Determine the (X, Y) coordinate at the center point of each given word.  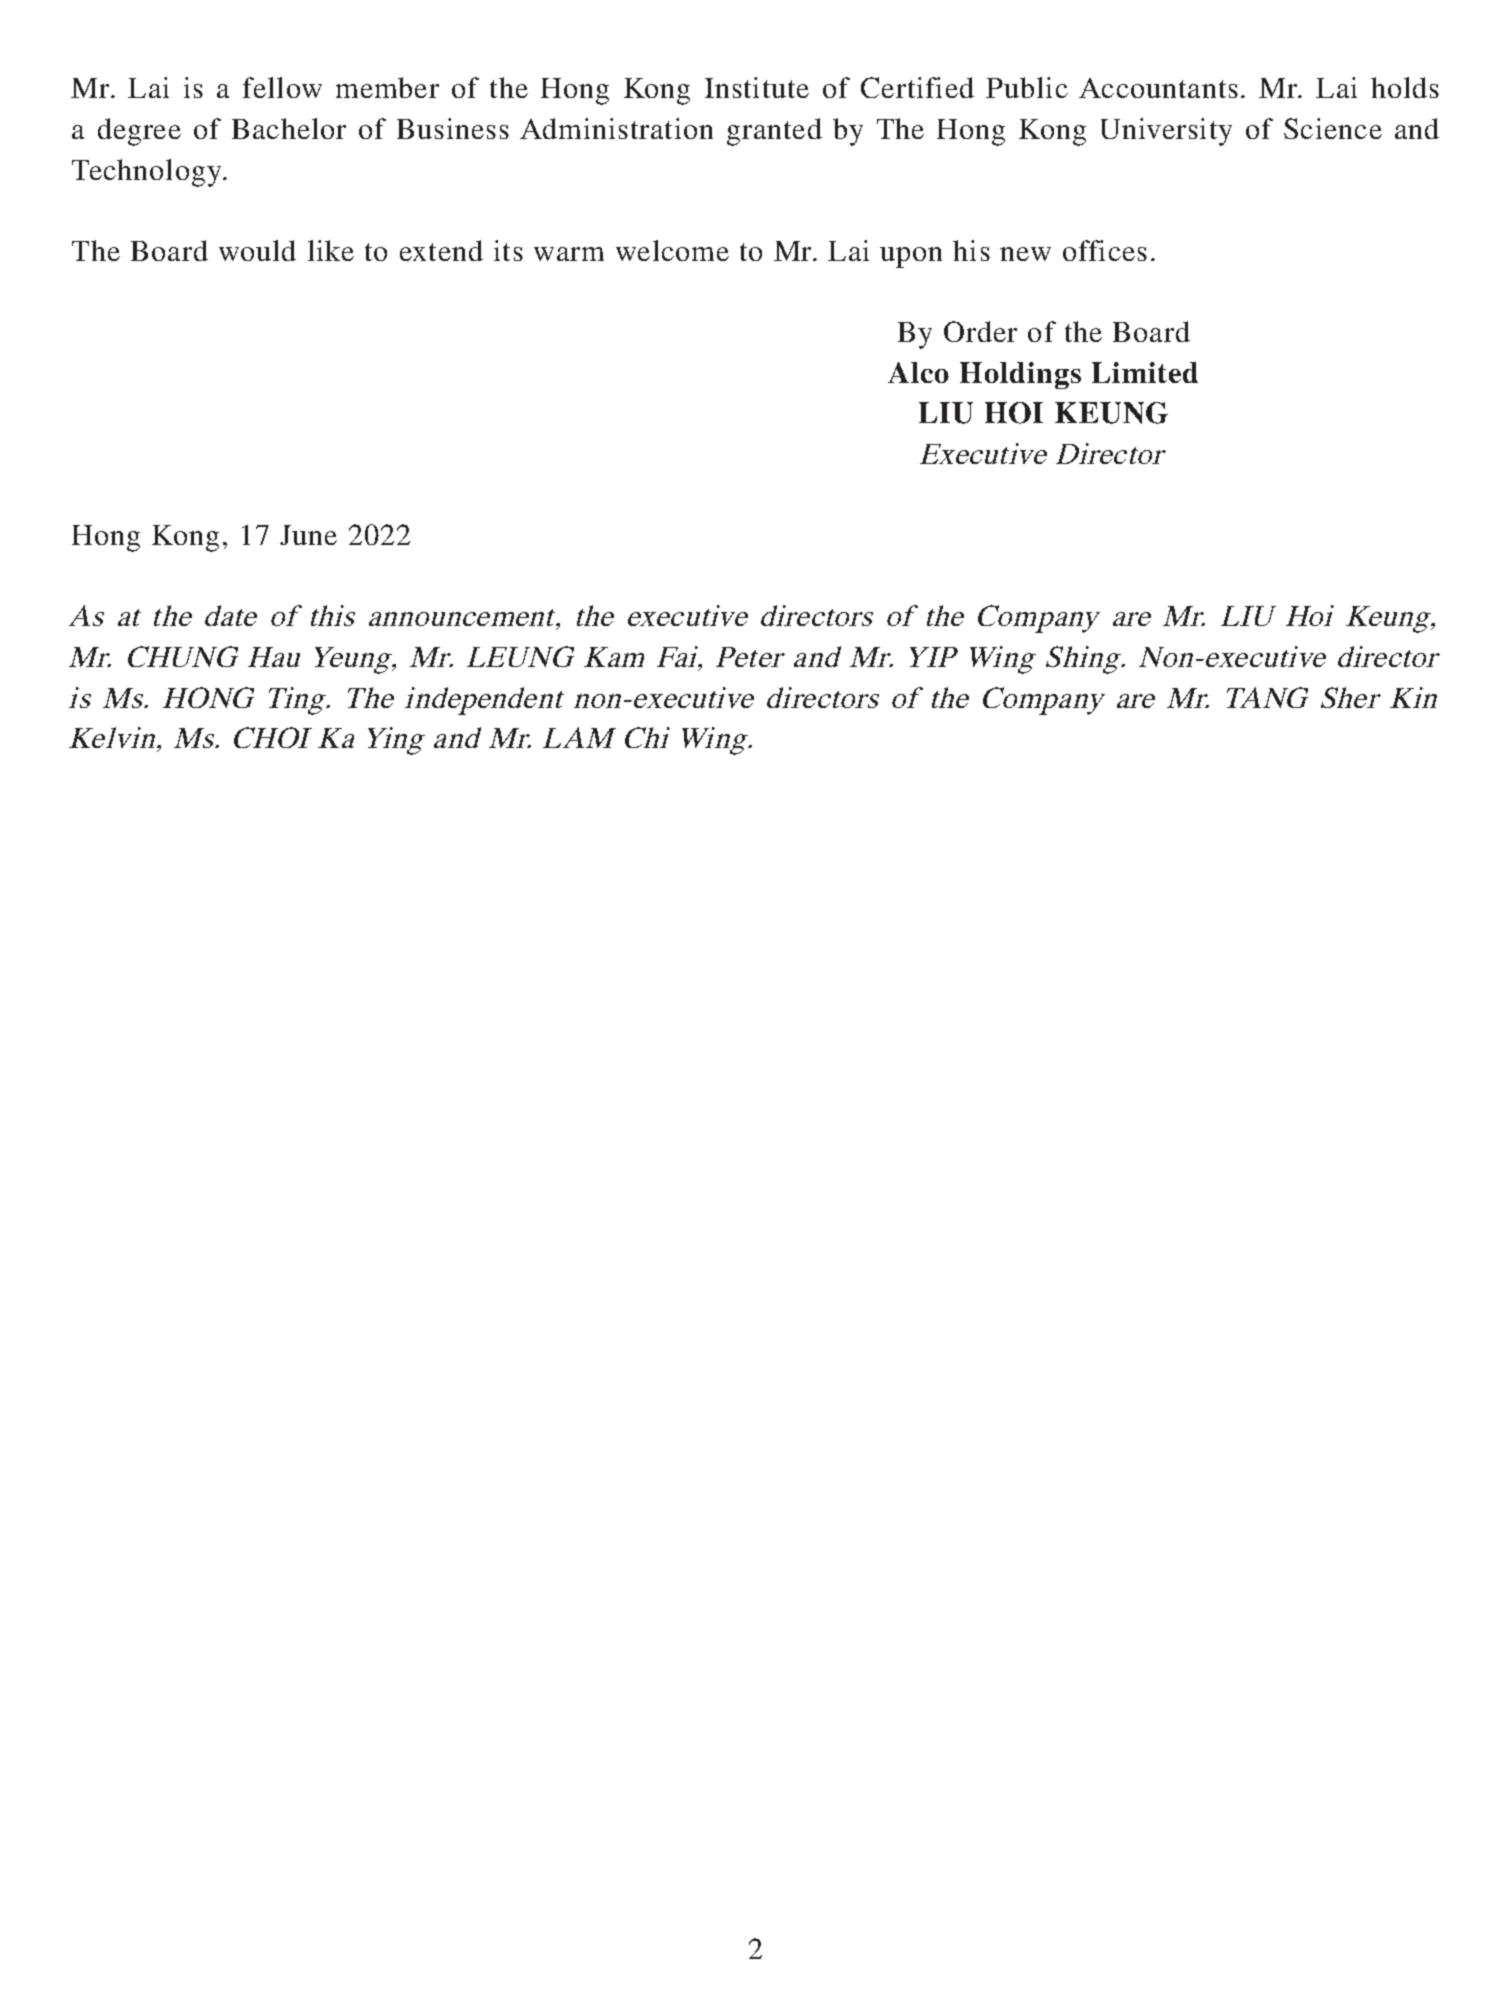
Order (980, 331)
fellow (282, 87)
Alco (918, 372)
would (257, 250)
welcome (672, 250)
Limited (1145, 372)
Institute (757, 87)
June (308, 535)
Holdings (1020, 375)
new (1025, 254)
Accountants (1158, 88)
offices (1105, 250)
